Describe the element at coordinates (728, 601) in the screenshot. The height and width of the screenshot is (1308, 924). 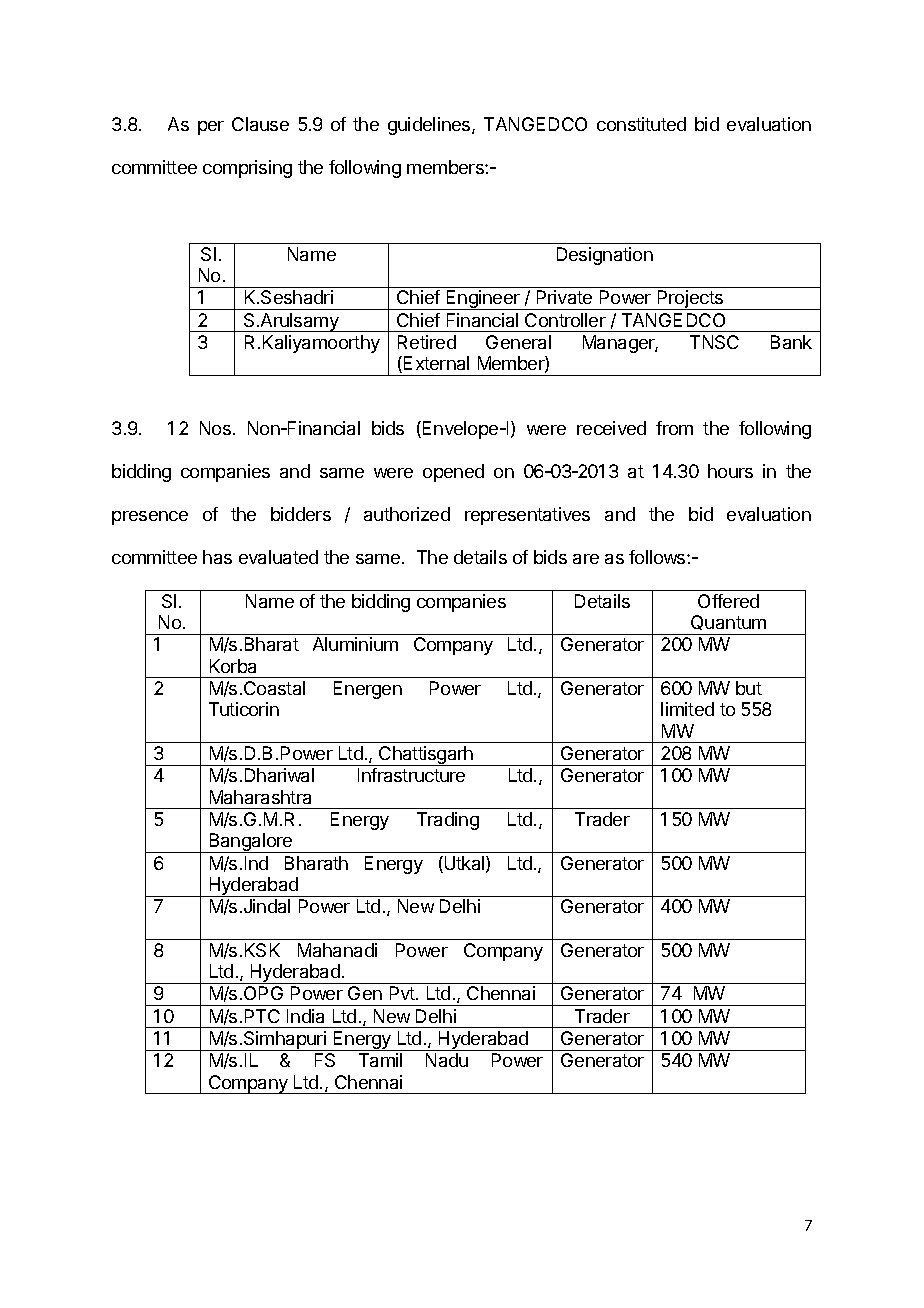
I see `Offered` at that location.
